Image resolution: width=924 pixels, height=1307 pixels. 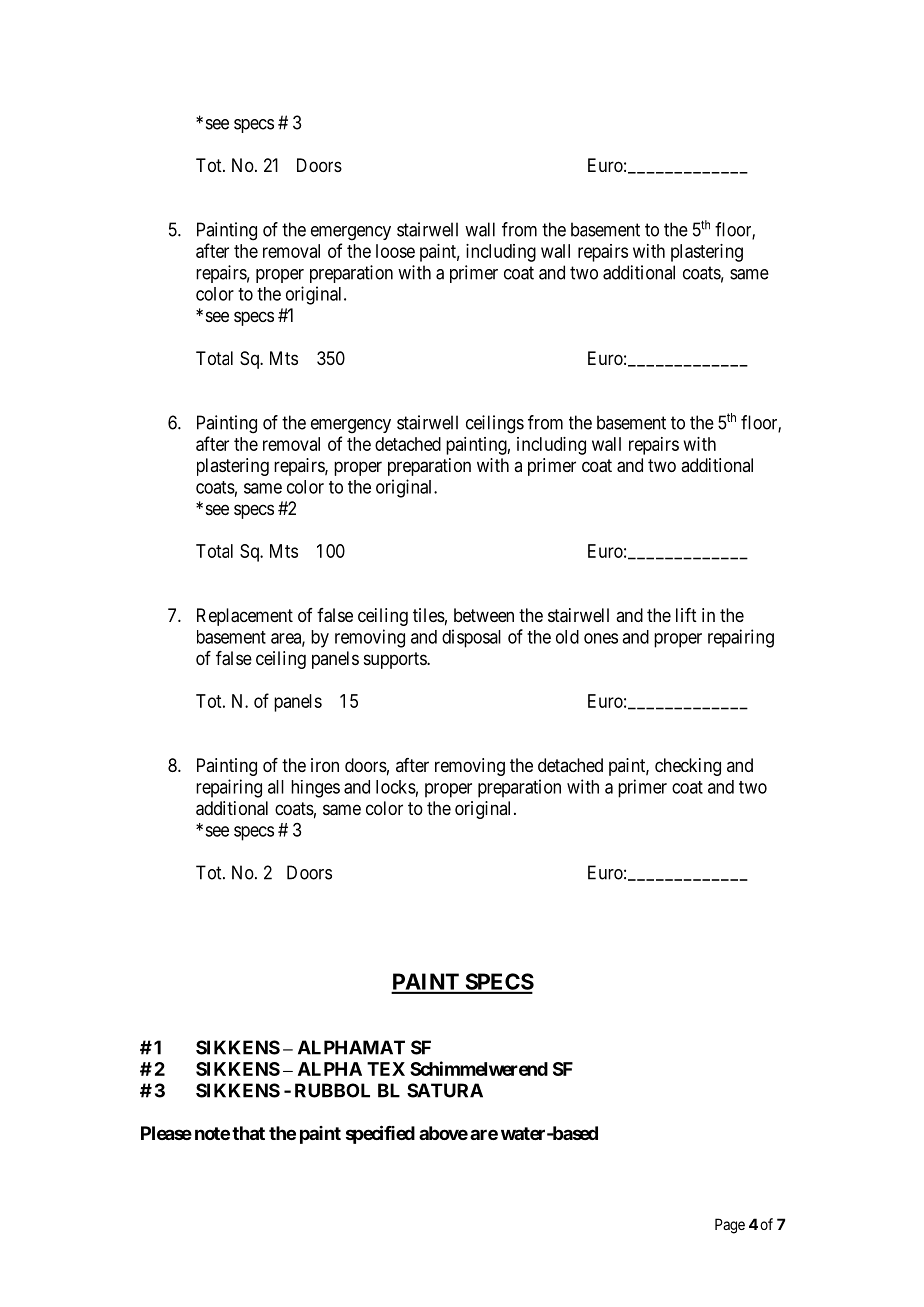 I want to click on locks, so click(x=396, y=787).
